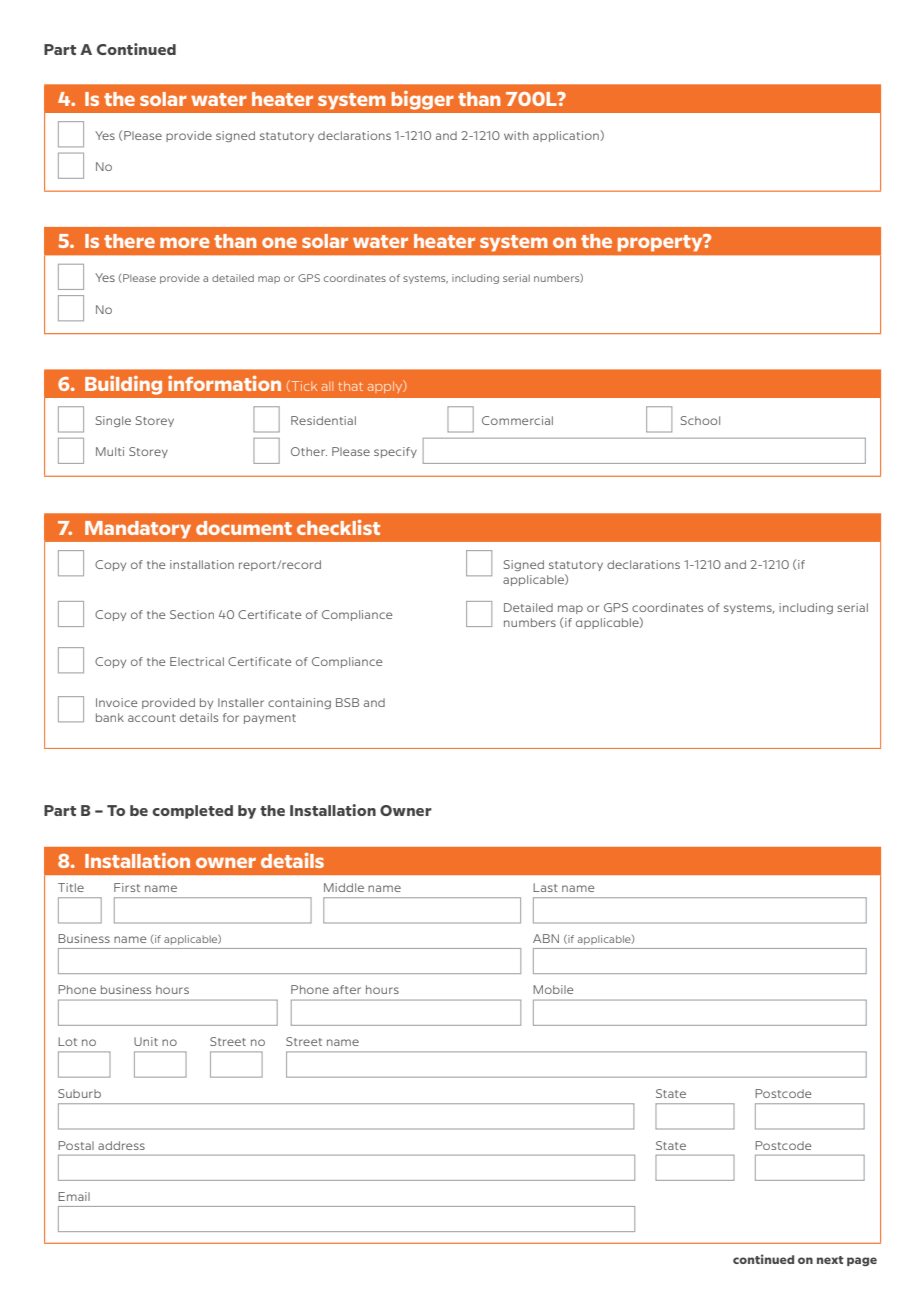 Image resolution: width=924 pixels, height=1308 pixels. Describe the element at coordinates (545, 887) in the screenshot. I see `Last` at that location.
